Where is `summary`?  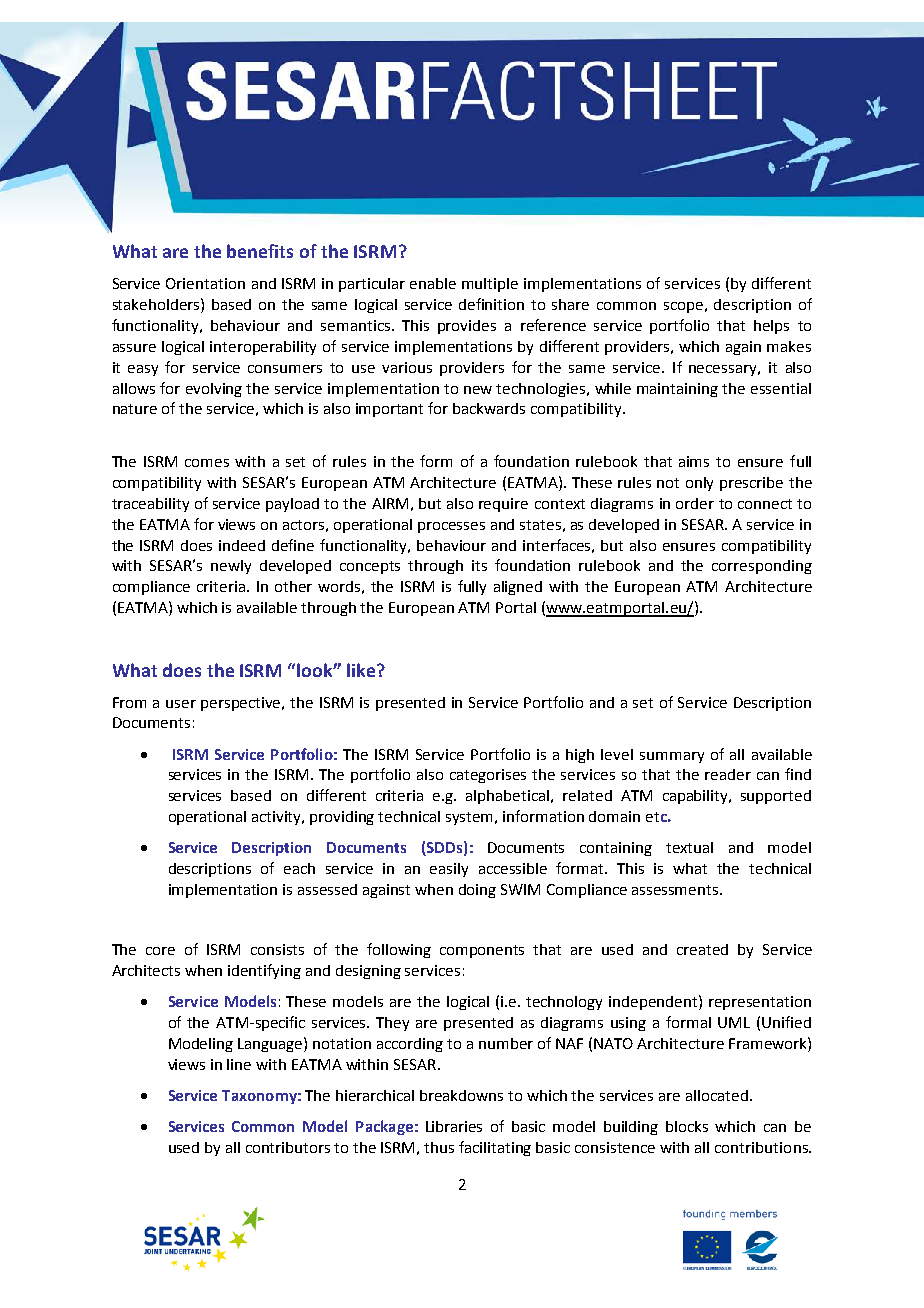 summary is located at coordinates (672, 757).
